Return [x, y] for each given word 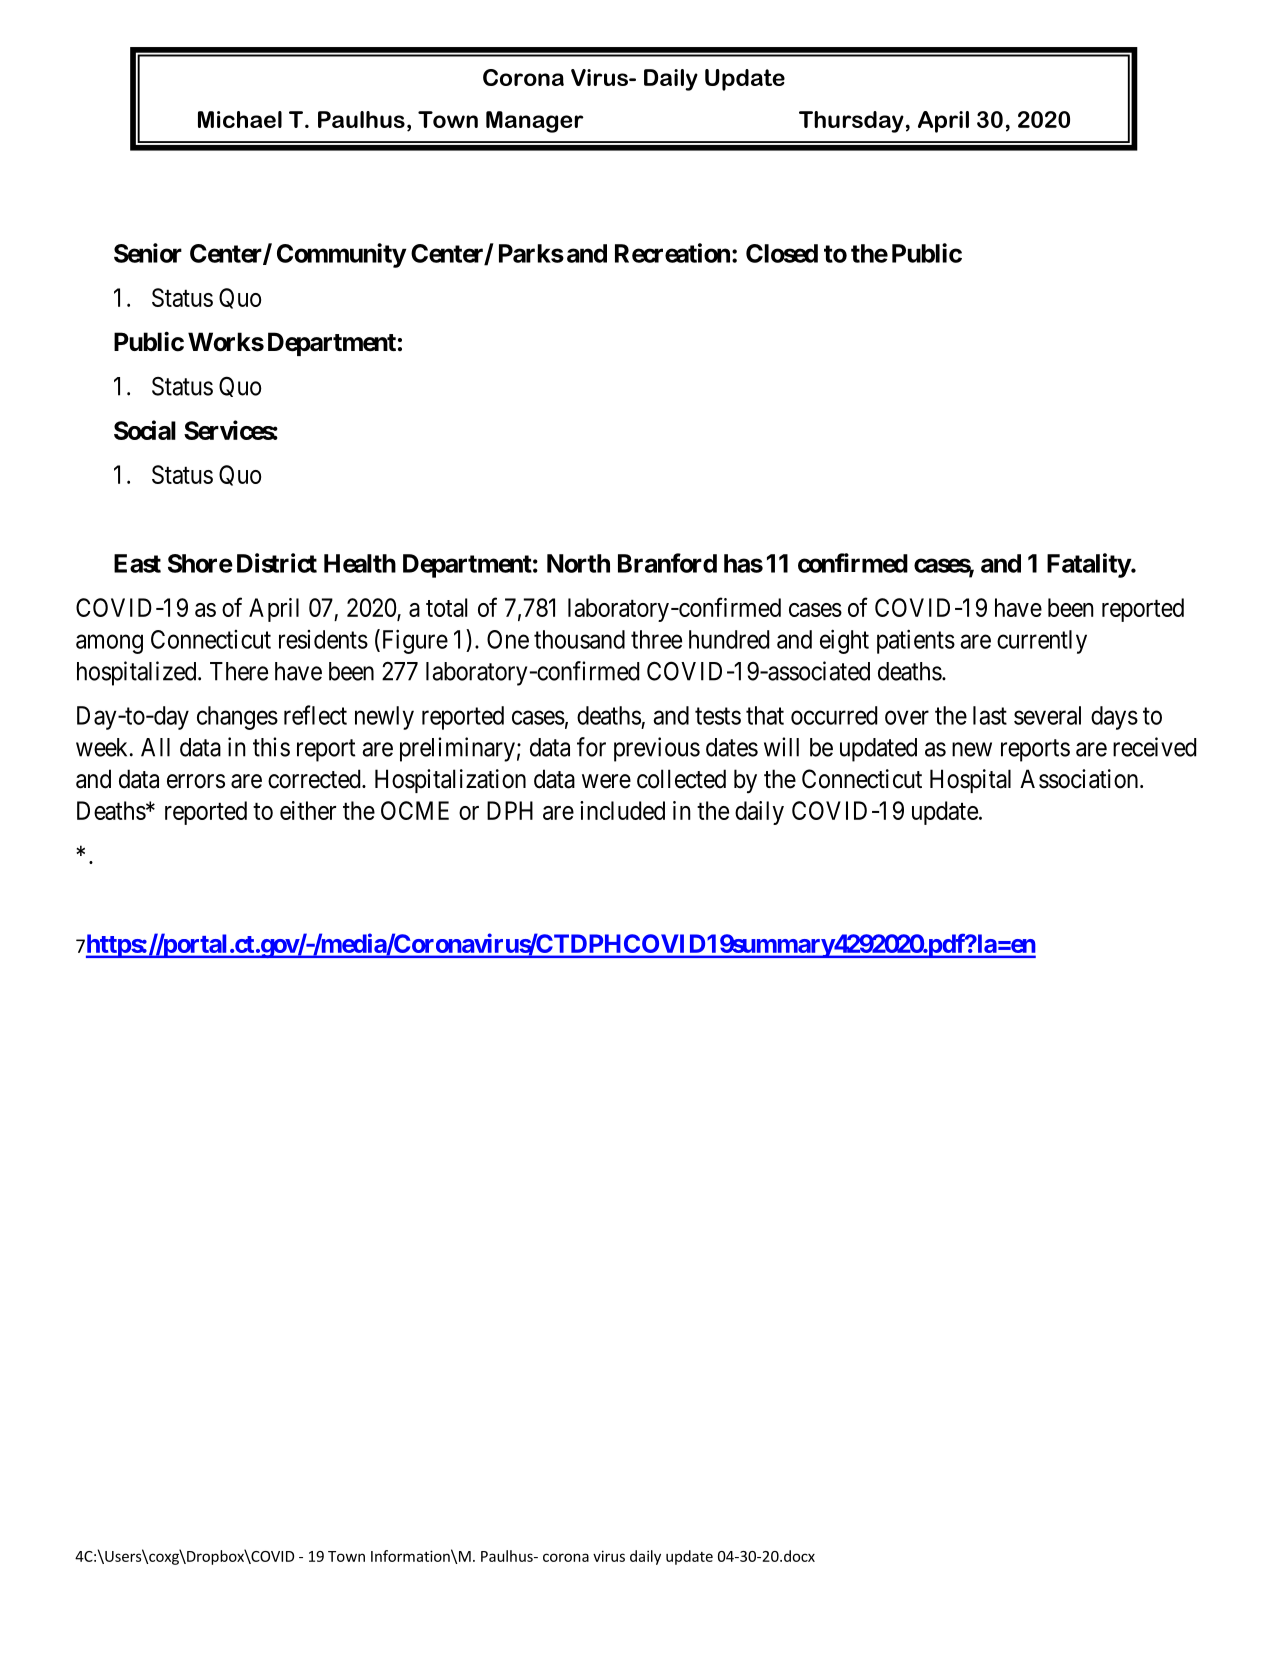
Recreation [672, 253]
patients [916, 641]
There [239, 671]
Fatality [1089, 565]
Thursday [851, 122]
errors [196, 781]
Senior [148, 253]
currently [1042, 642]
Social [145, 430]
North [578, 563]
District [277, 563]
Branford [667, 563]
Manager [535, 122]
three [656, 639]
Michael [240, 119]
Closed [782, 253]
